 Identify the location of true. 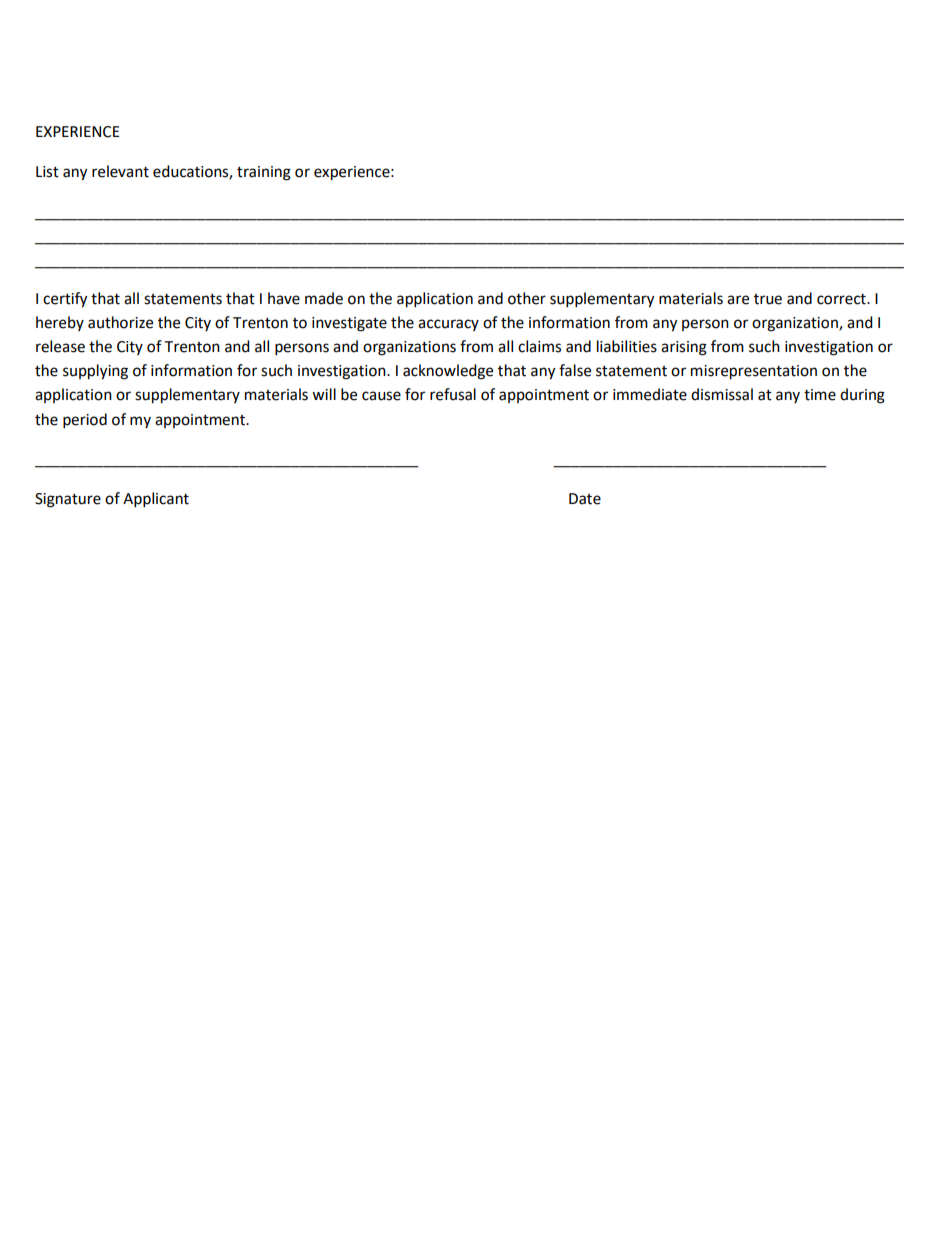
(768, 299).
